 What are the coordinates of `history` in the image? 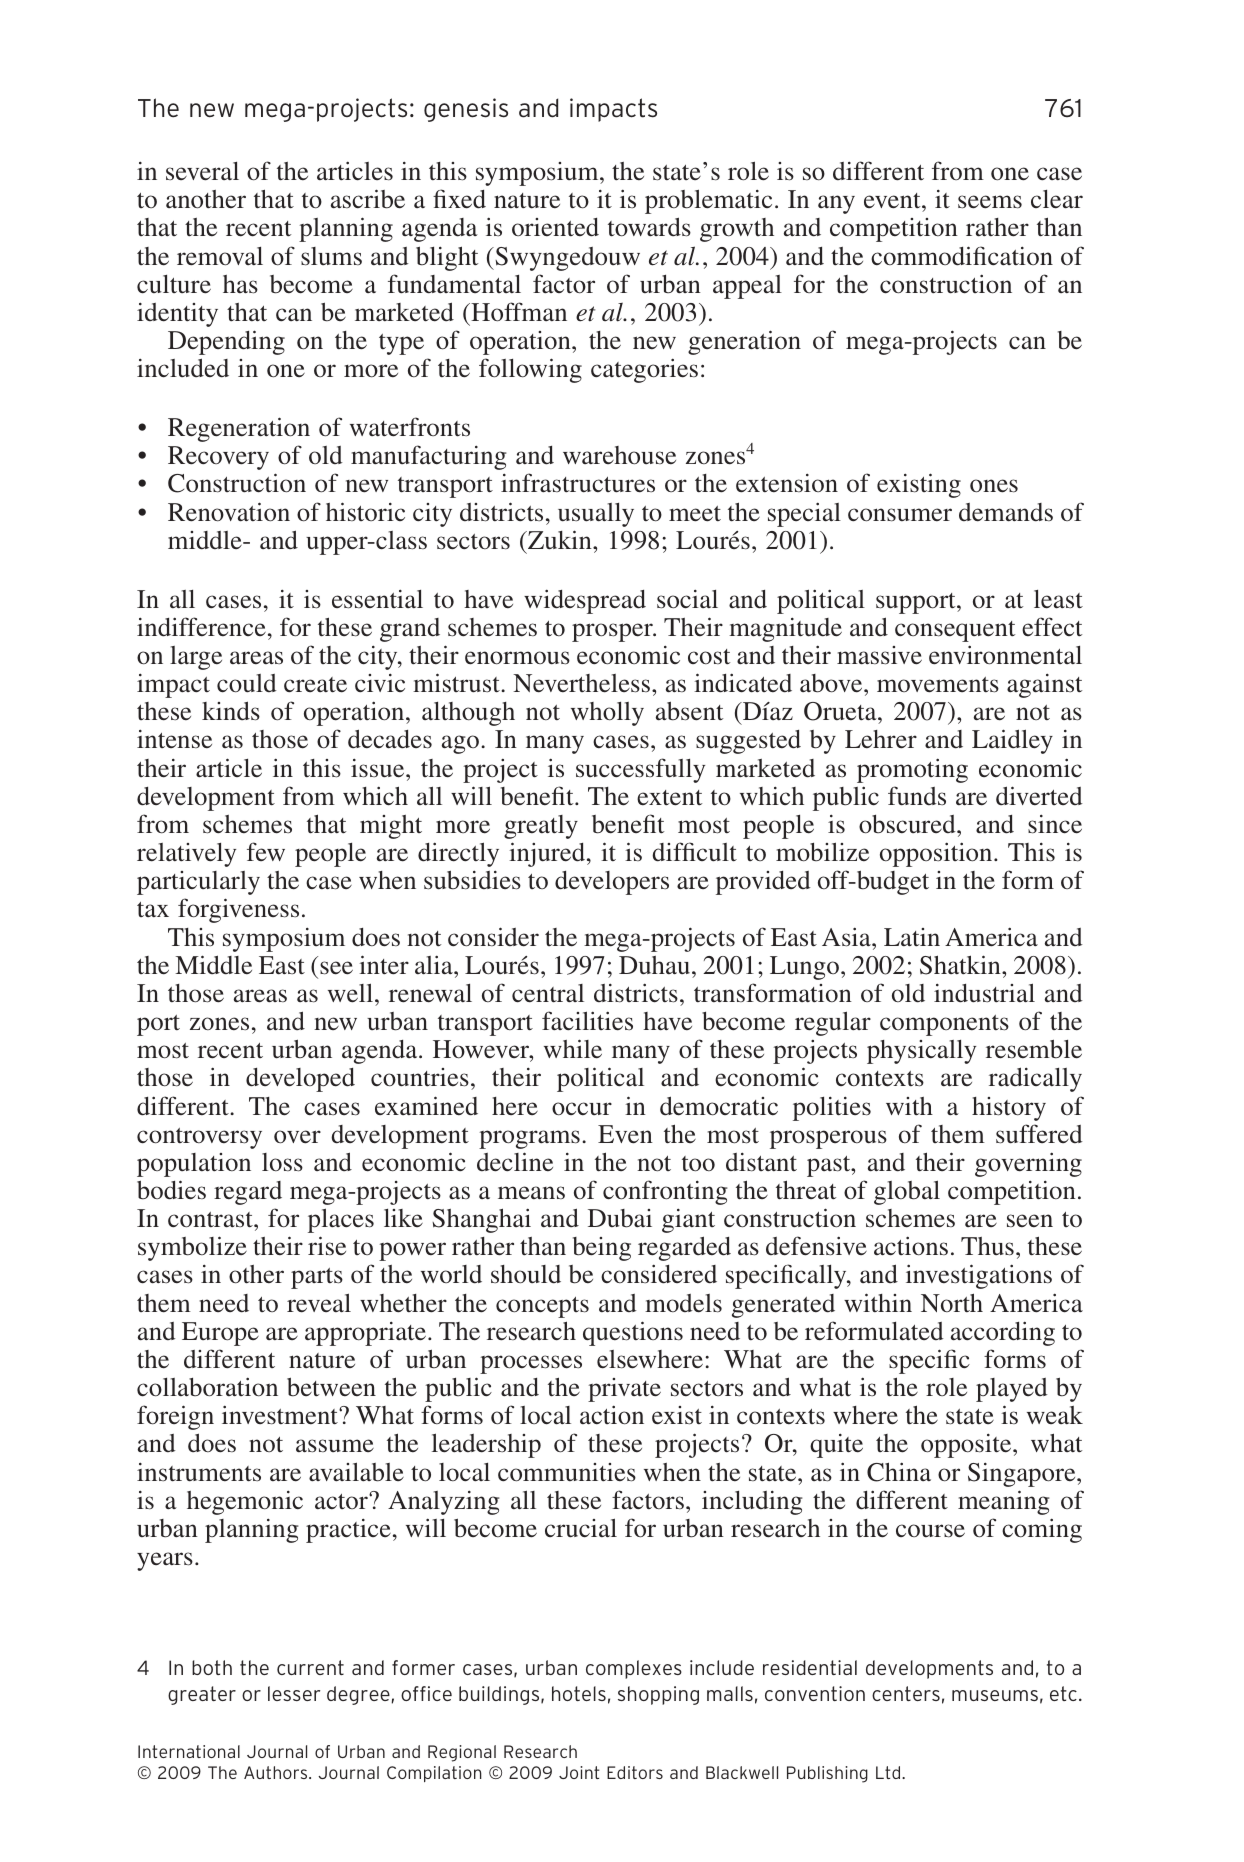 It's located at (1009, 1109).
